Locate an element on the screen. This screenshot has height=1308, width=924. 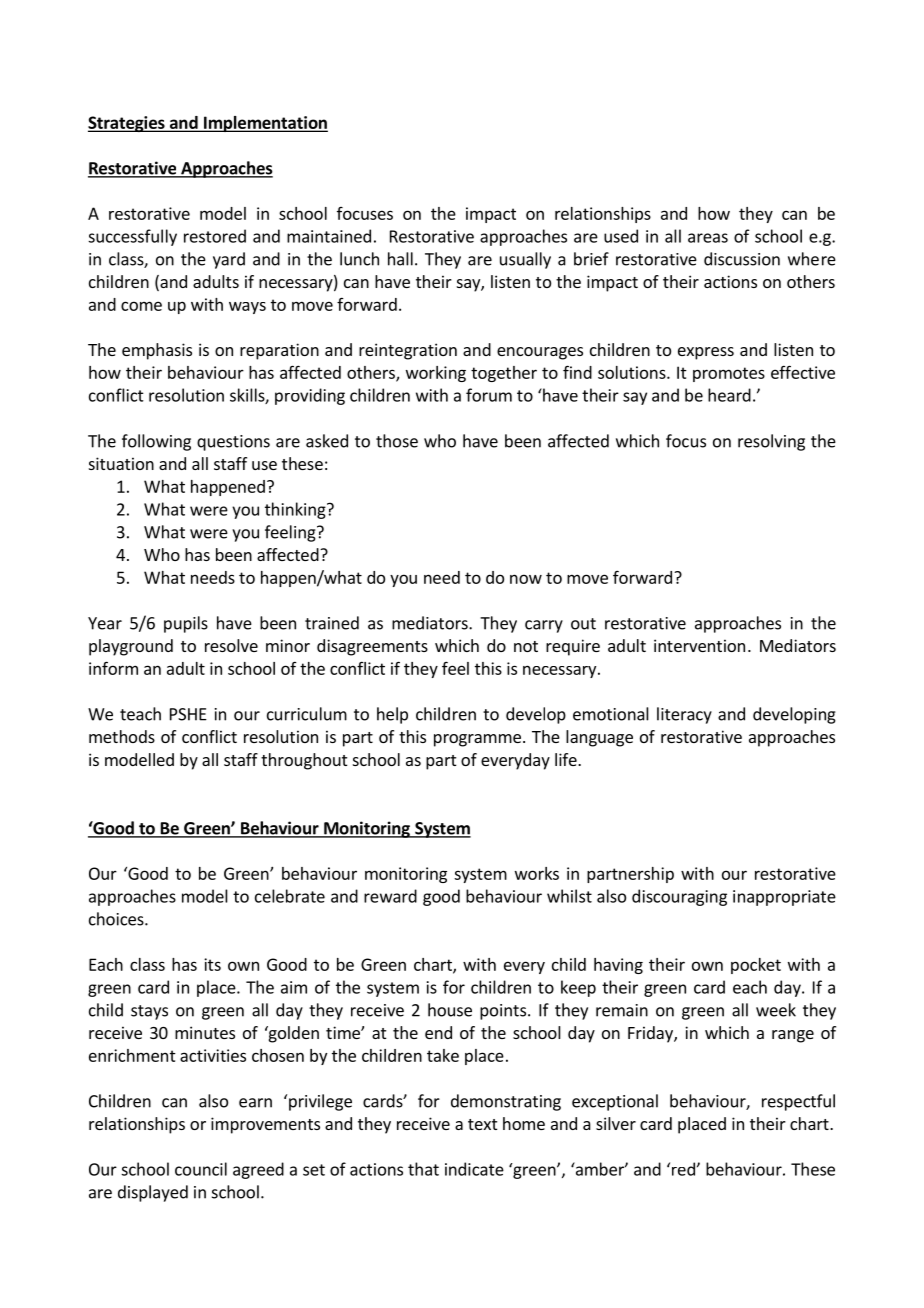
resolve is located at coordinates (231, 645).
